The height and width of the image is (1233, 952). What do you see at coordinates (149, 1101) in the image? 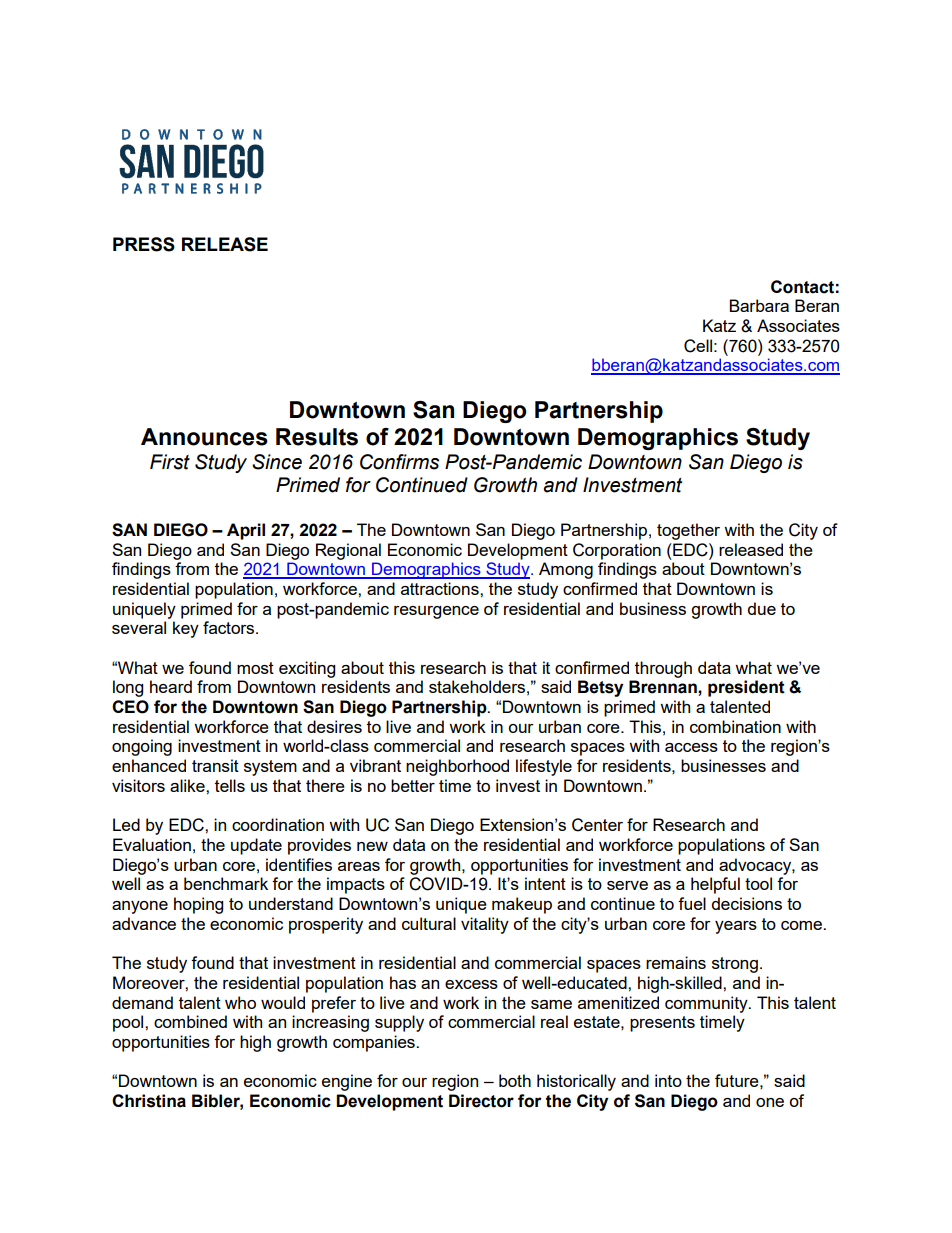
I see `Christina` at bounding box center [149, 1101].
